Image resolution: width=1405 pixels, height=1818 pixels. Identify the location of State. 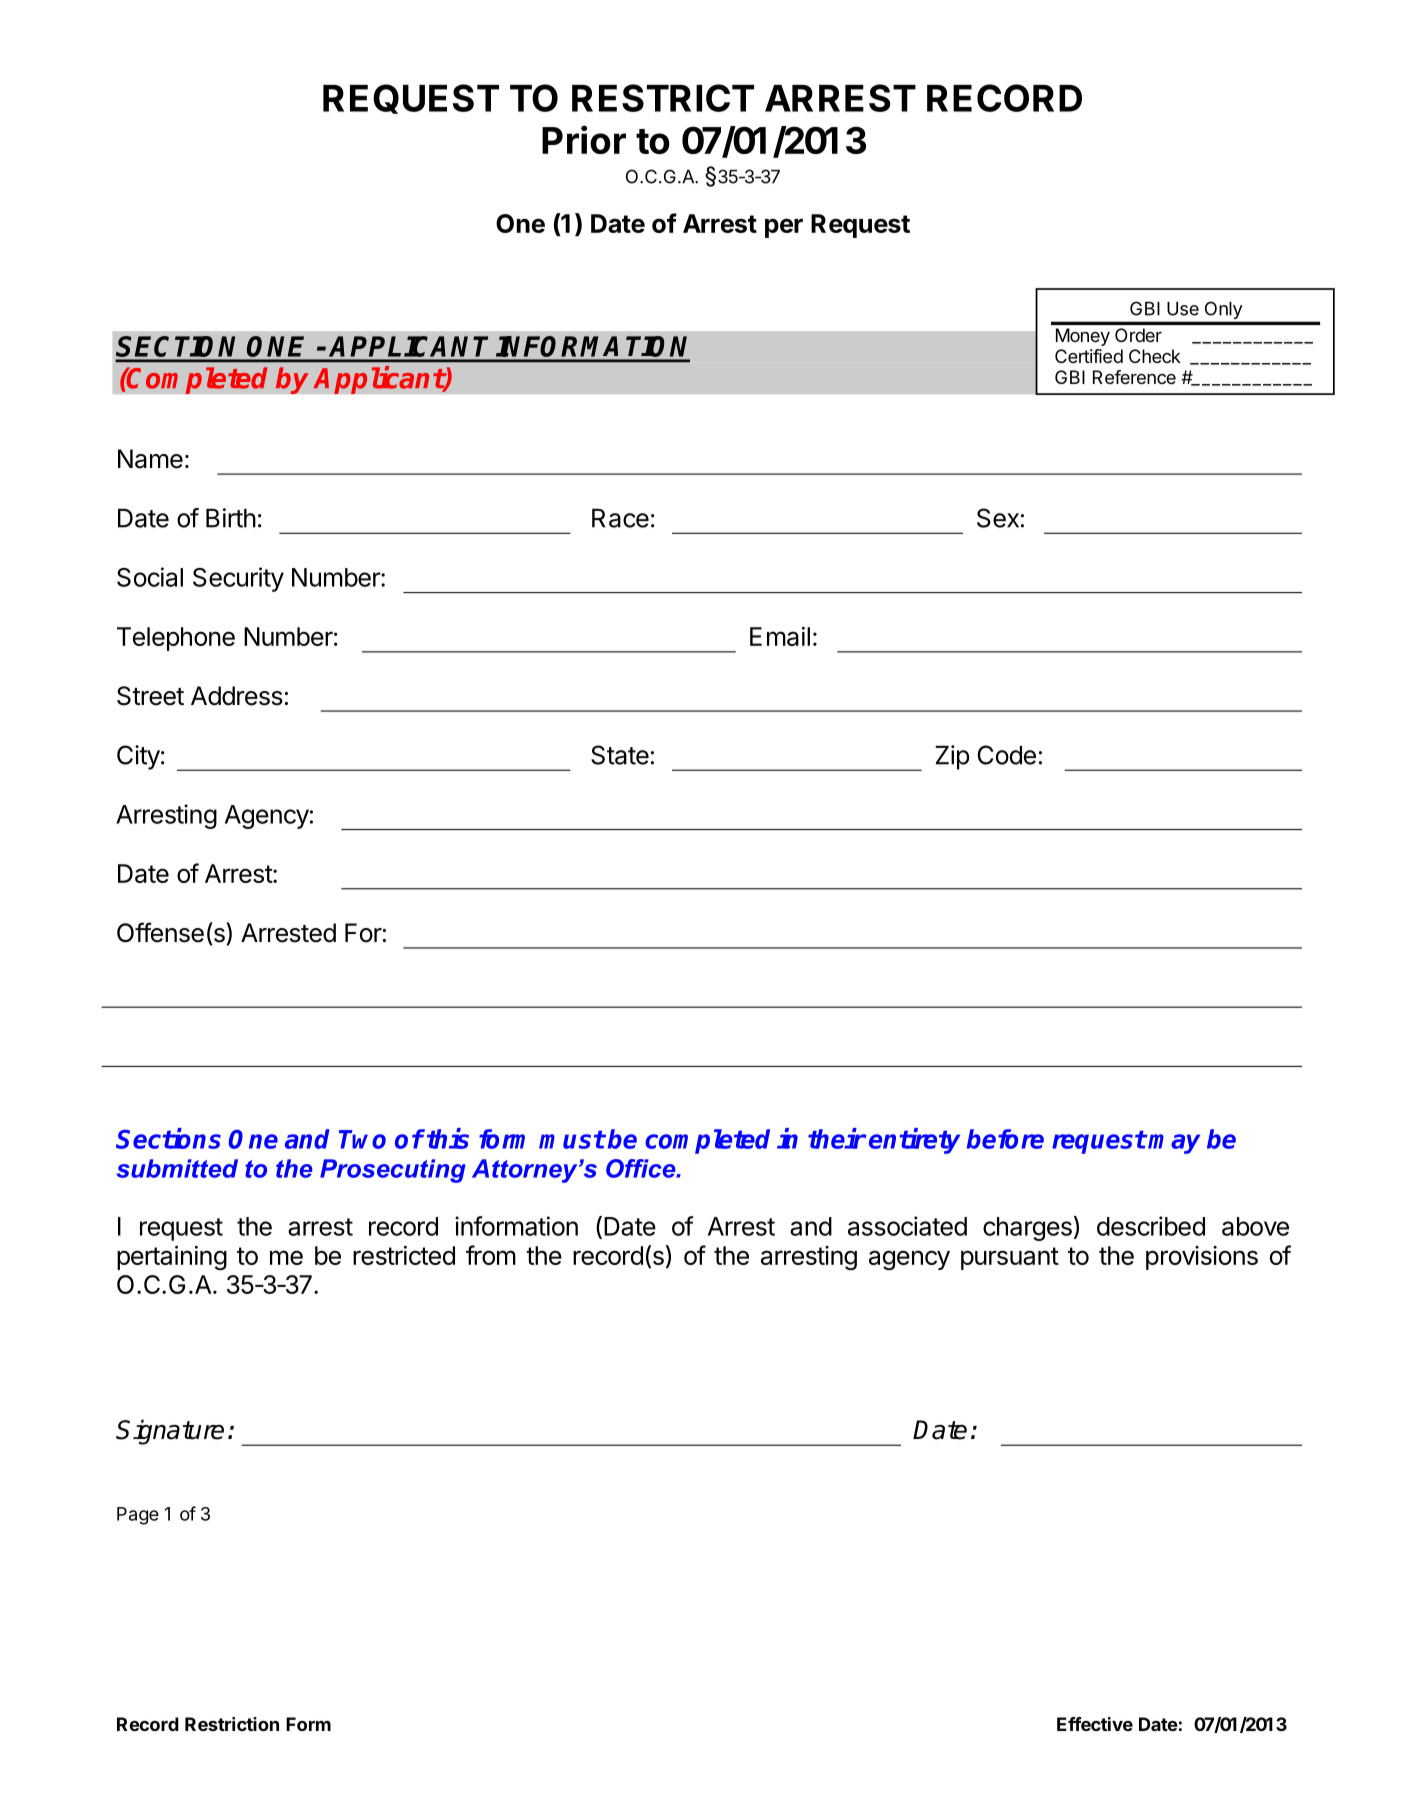
(620, 755).
